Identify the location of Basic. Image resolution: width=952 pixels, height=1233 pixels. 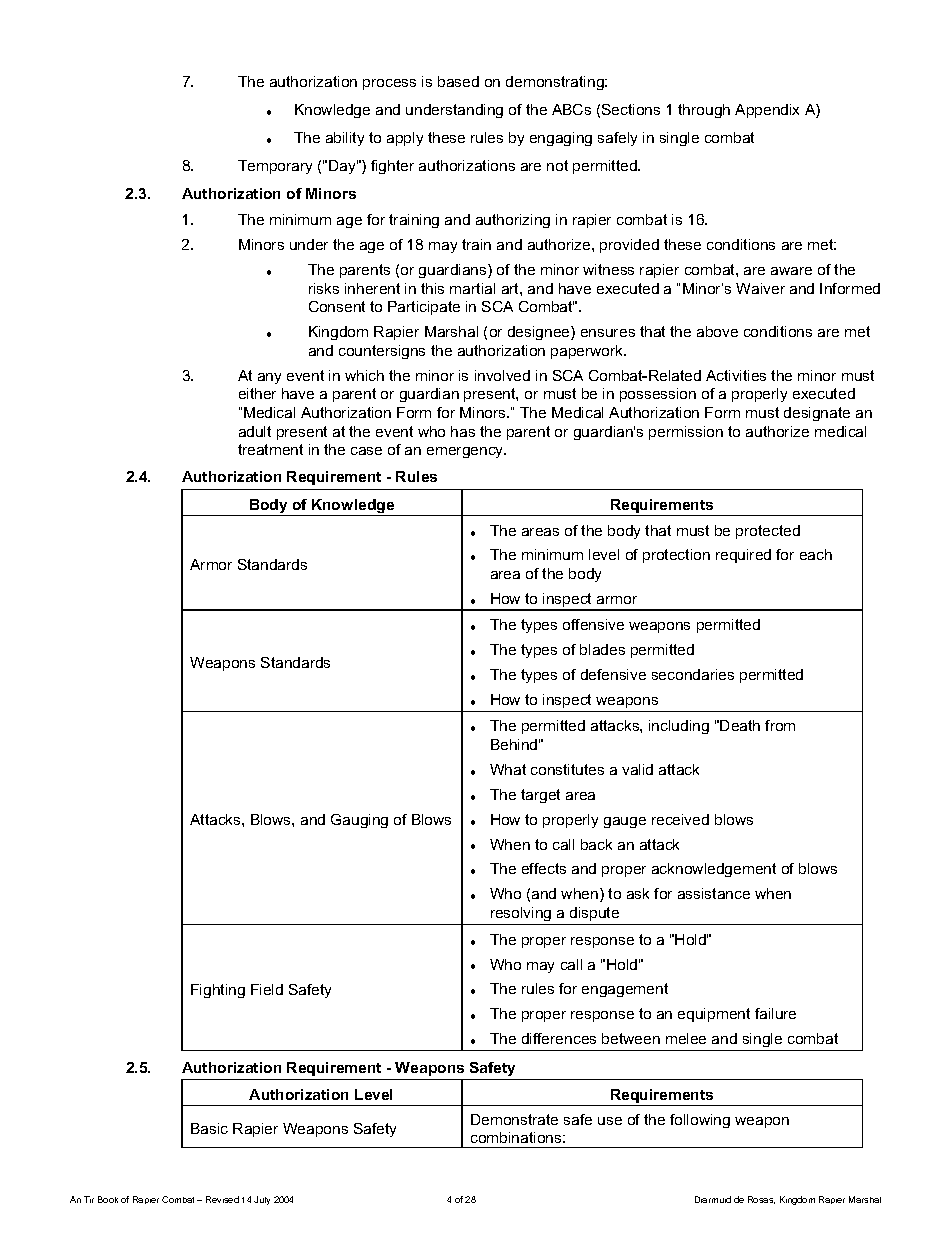
(209, 1128).
